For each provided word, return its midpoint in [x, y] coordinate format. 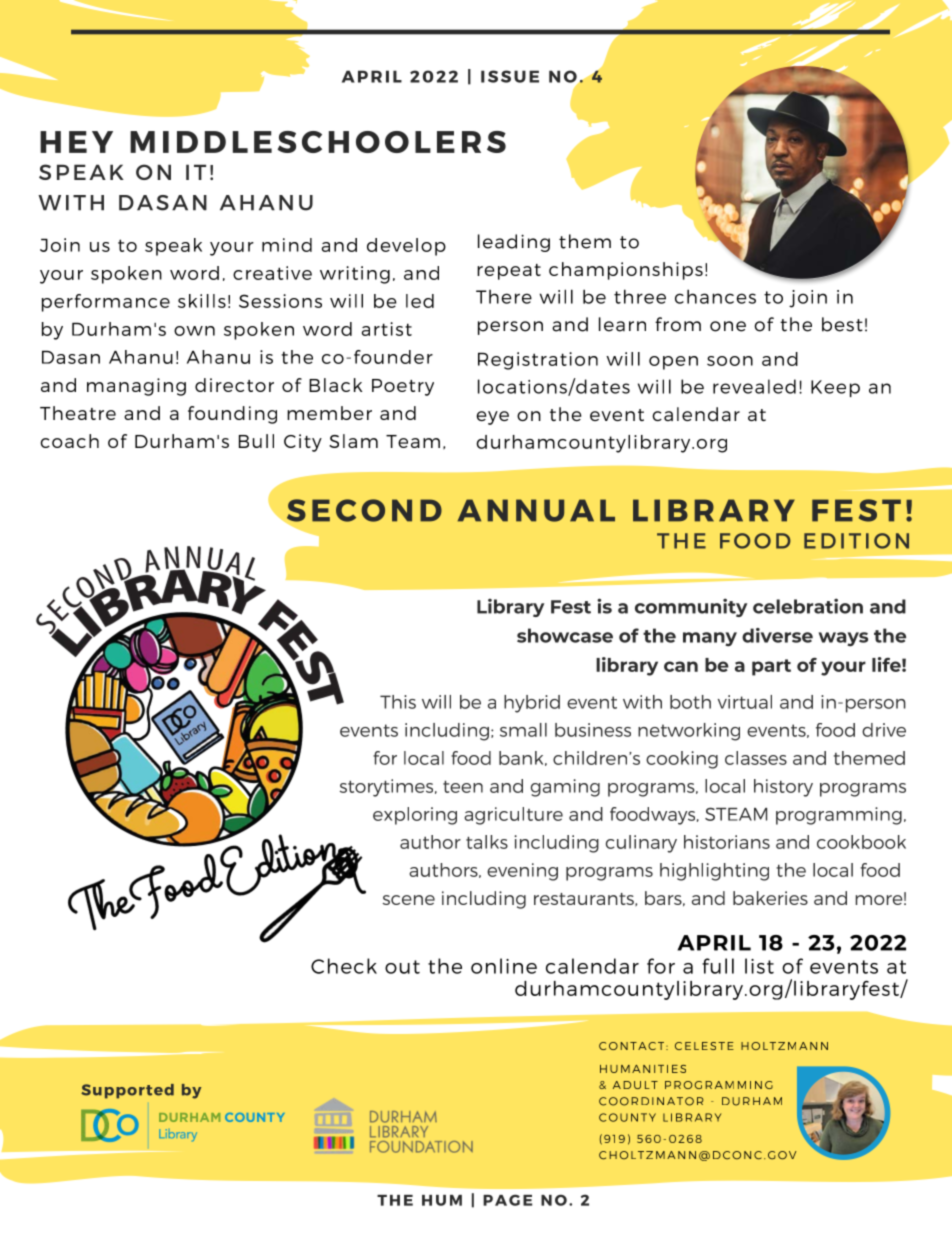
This [398, 702]
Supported [127, 1091]
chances [715, 296]
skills [202, 301]
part [771, 667]
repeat [509, 272]
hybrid [532, 704]
